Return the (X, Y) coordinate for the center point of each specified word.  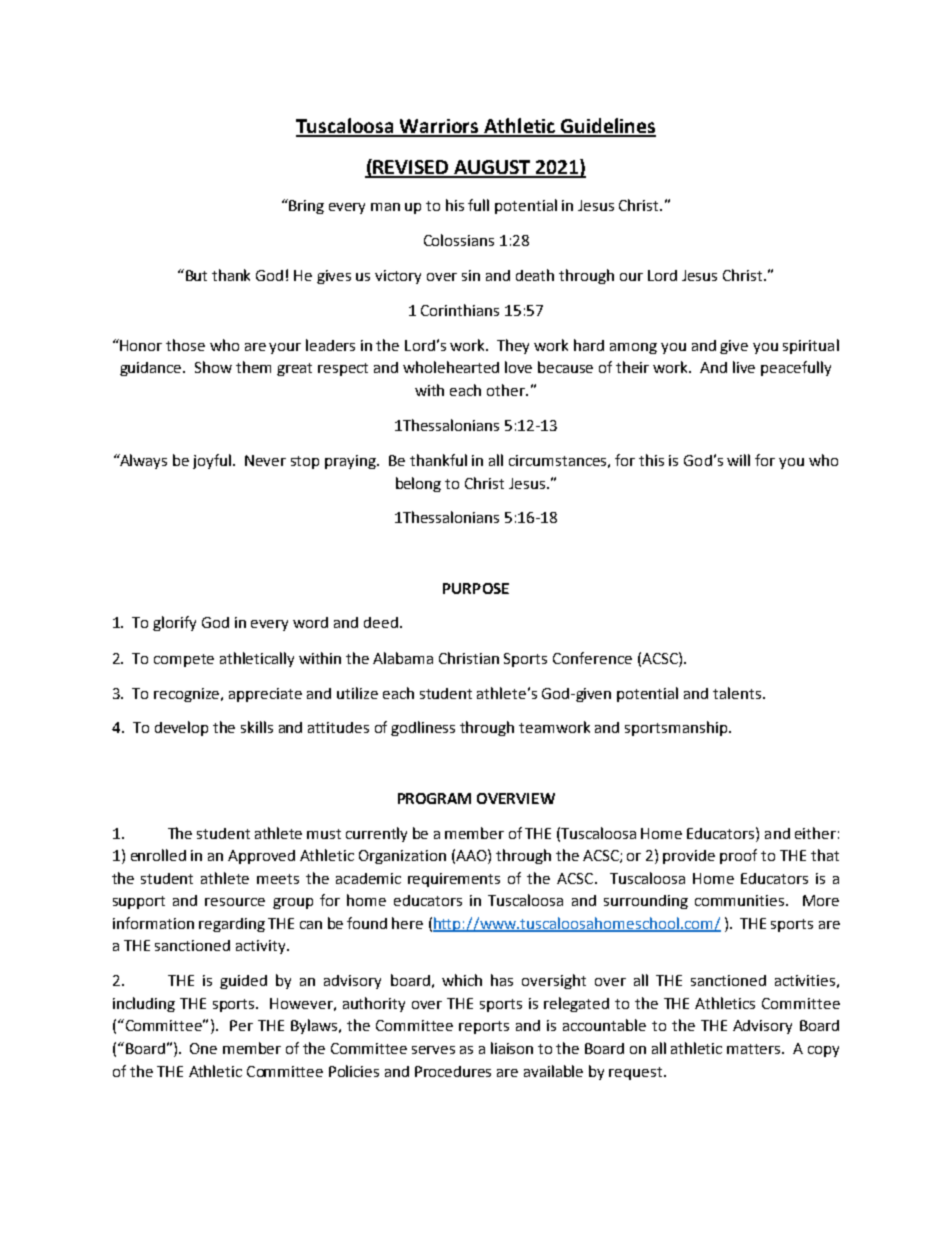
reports (484, 1027)
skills (257, 727)
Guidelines (607, 127)
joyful (213, 461)
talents (737, 693)
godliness (423, 728)
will (738, 460)
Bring (305, 206)
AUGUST (492, 168)
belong (418, 484)
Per (241, 1025)
